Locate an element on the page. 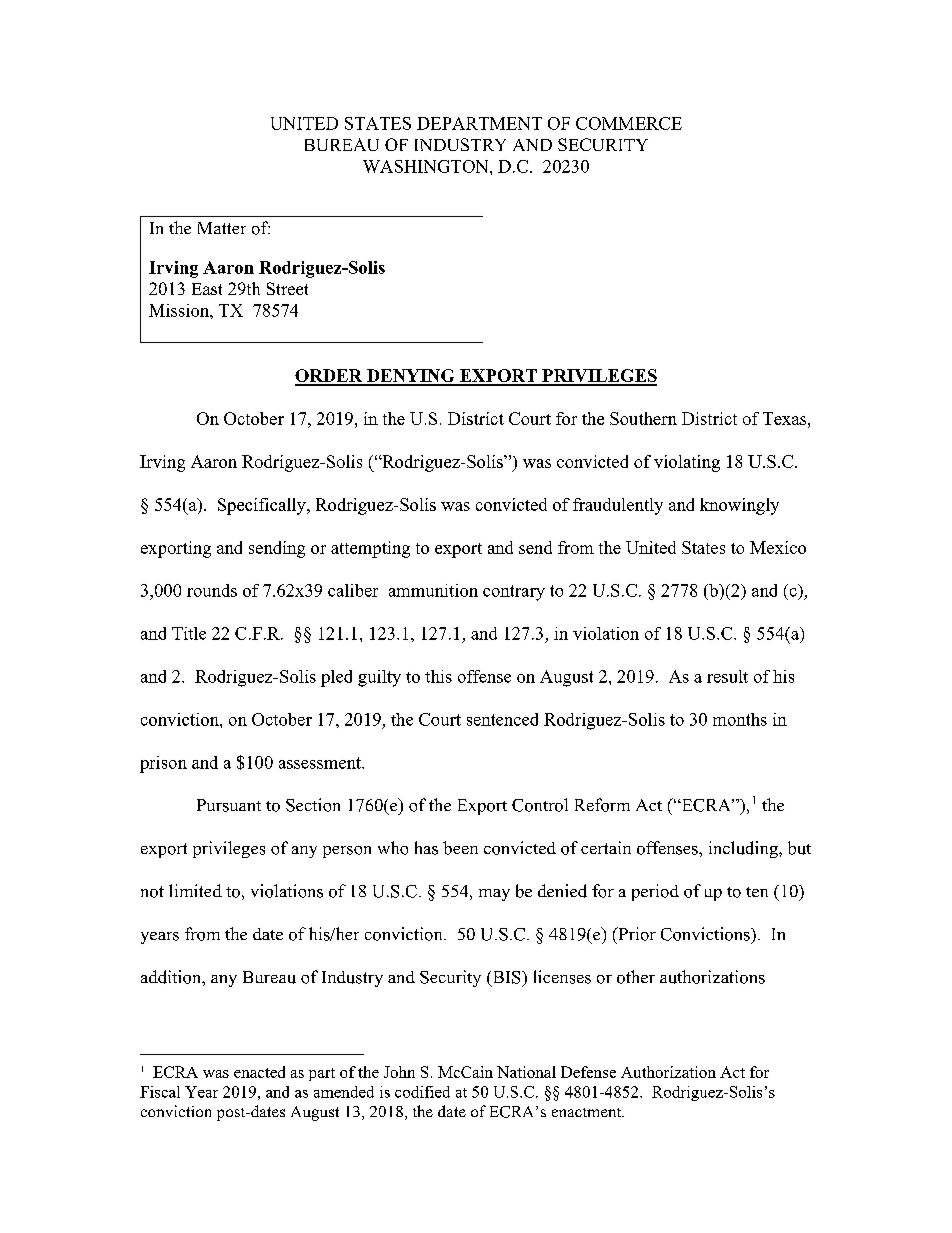 This document has height=1233, width=952. contrary is located at coordinates (514, 593).
